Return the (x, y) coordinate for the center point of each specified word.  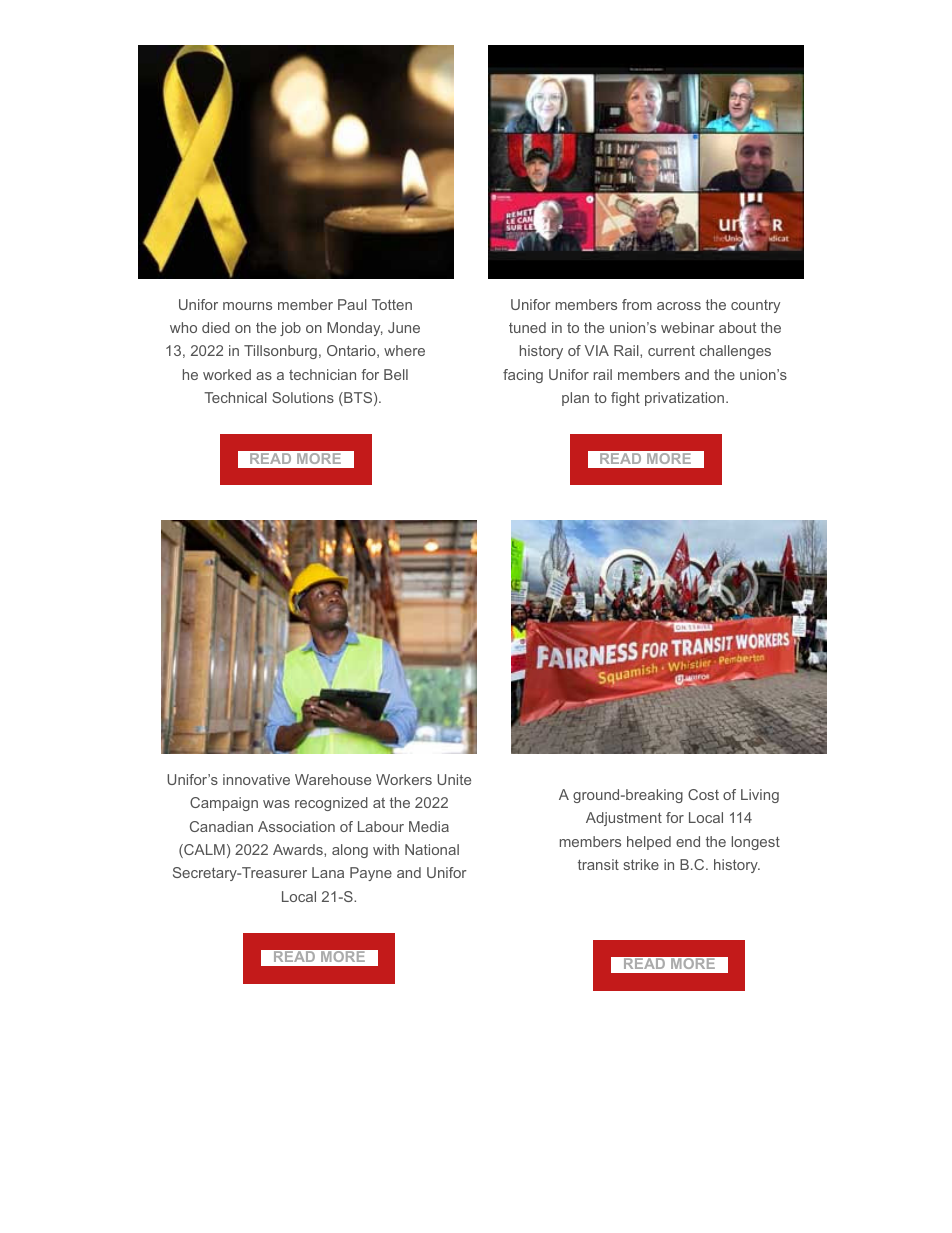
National (432, 849)
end (688, 841)
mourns (247, 306)
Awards (299, 849)
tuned (527, 327)
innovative (256, 779)
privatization (684, 399)
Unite (454, 779)
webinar (688, 327)
